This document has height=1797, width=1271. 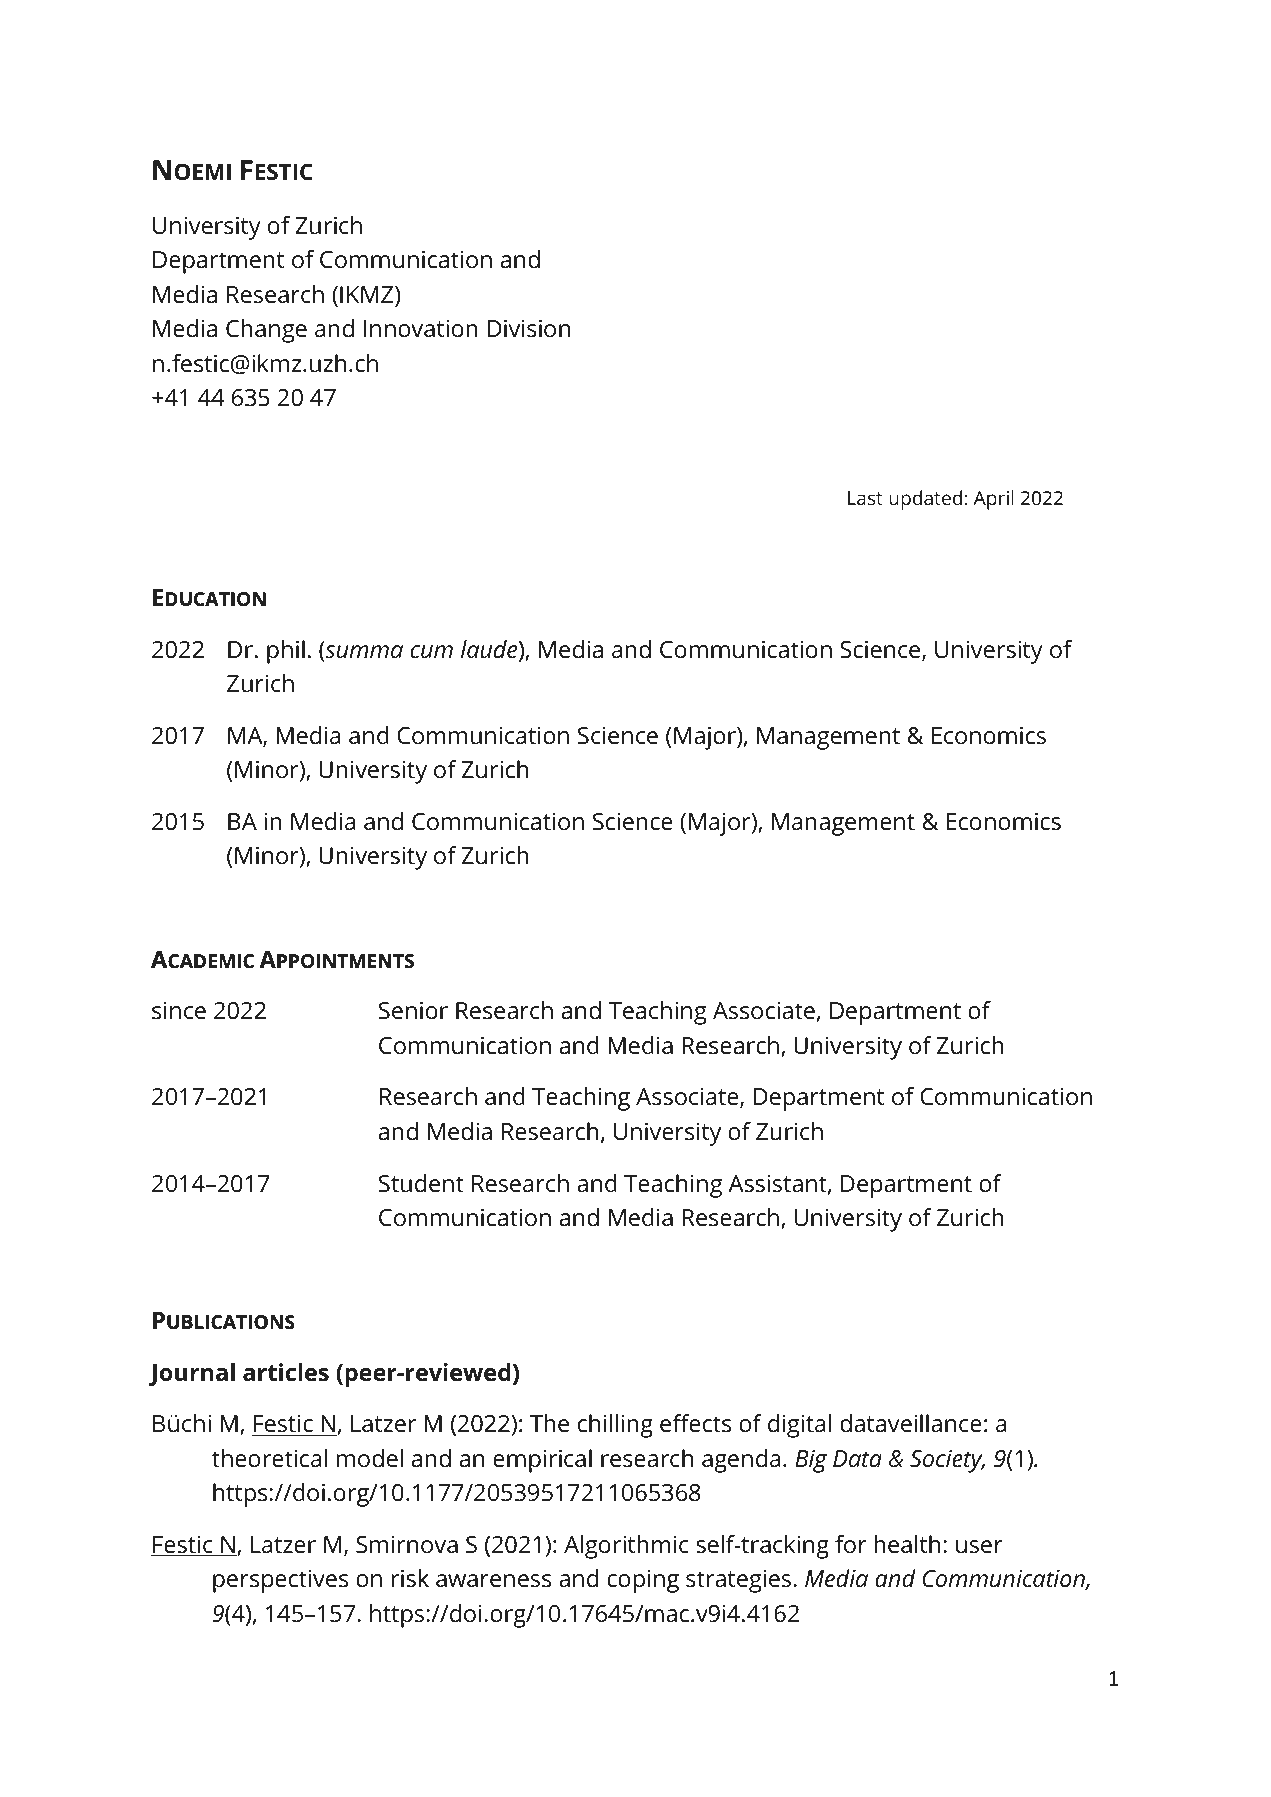 I want to click on Senior, so click(x=413, y=1010).
